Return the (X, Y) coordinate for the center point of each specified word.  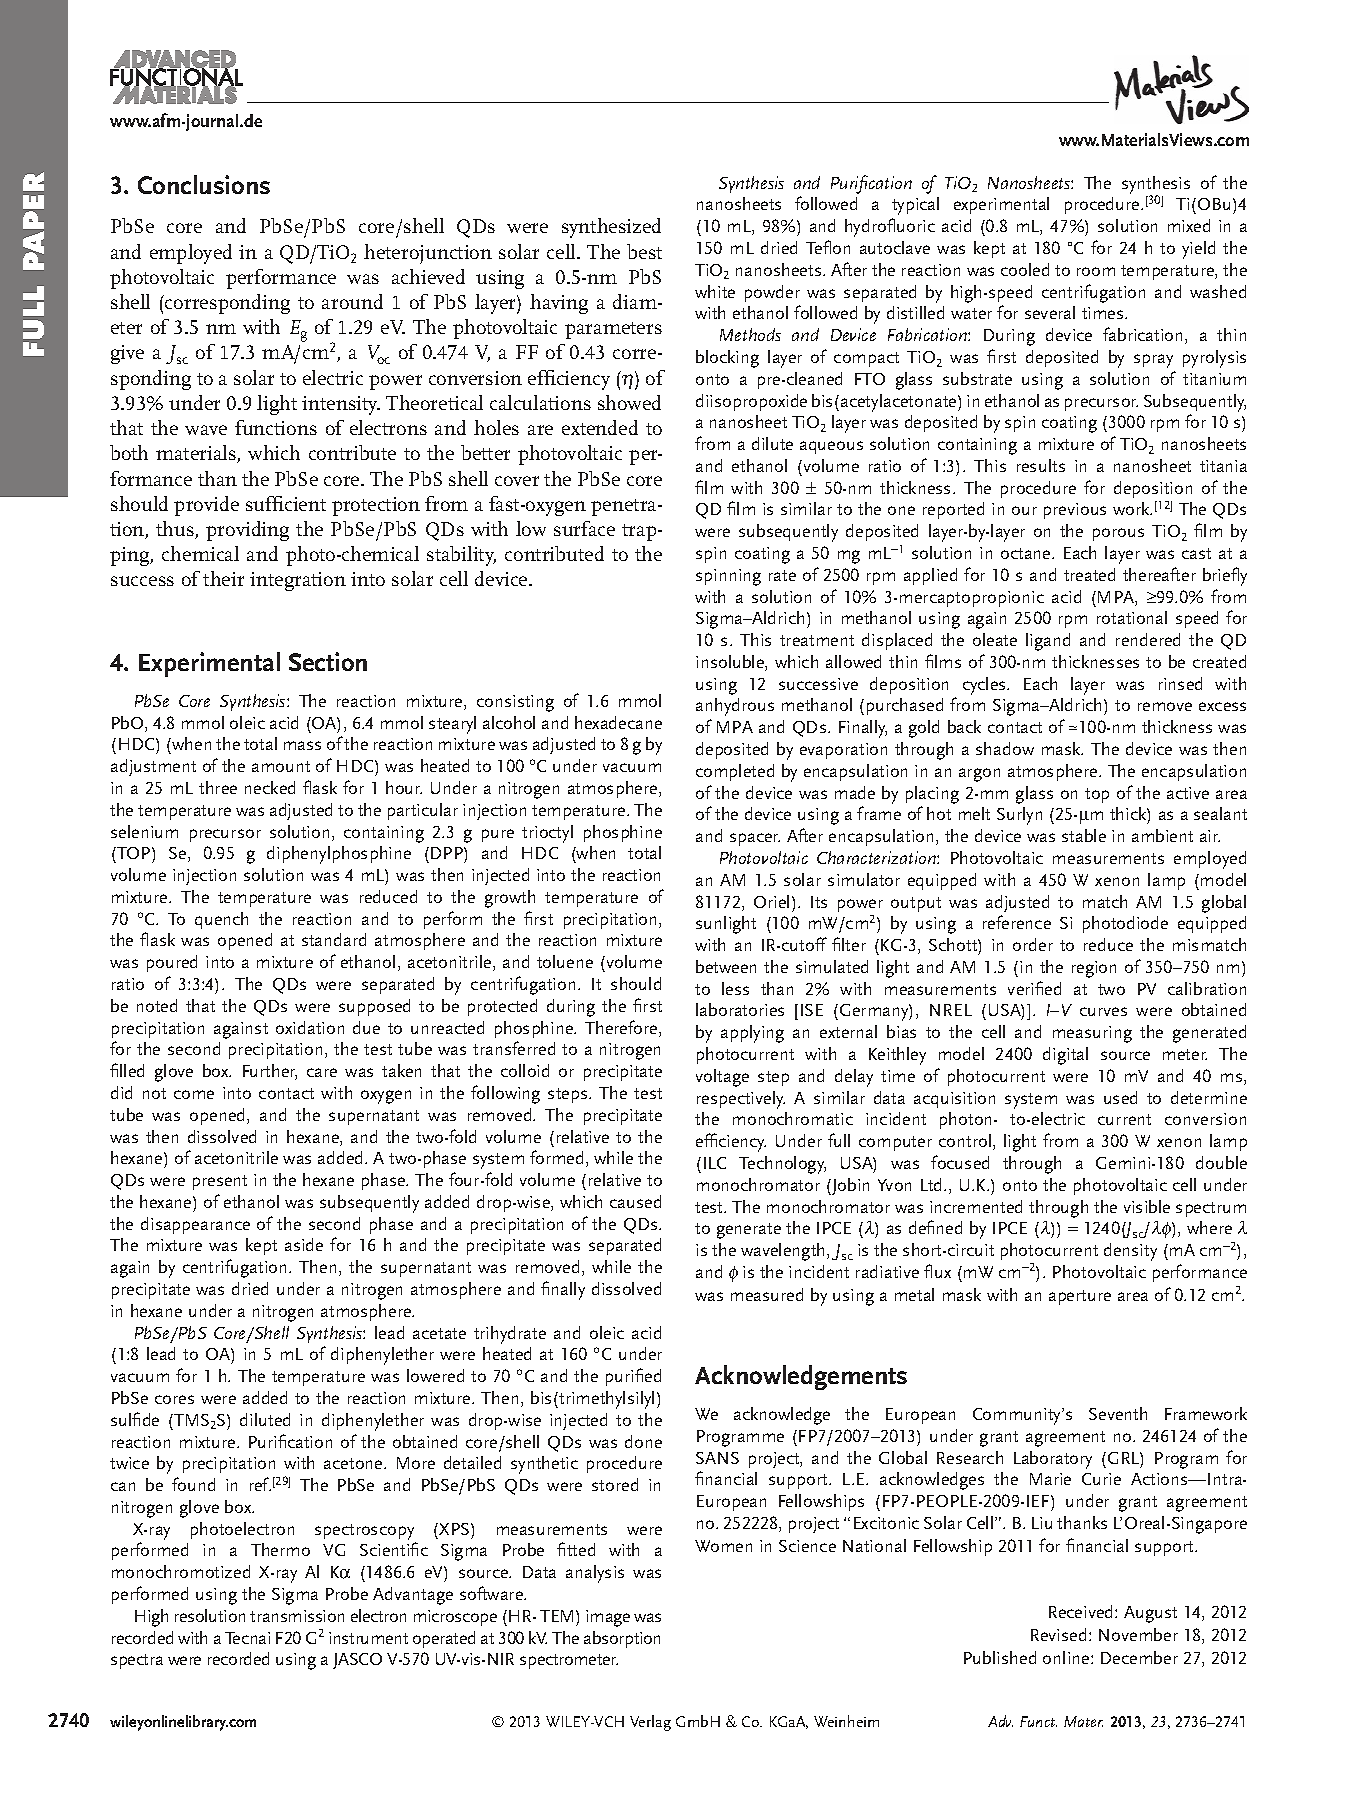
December (1139, 1657)
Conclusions (204, 184)
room (1096, 271)
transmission (297, 1616)
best (644, 251)
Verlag (650, 1723)
